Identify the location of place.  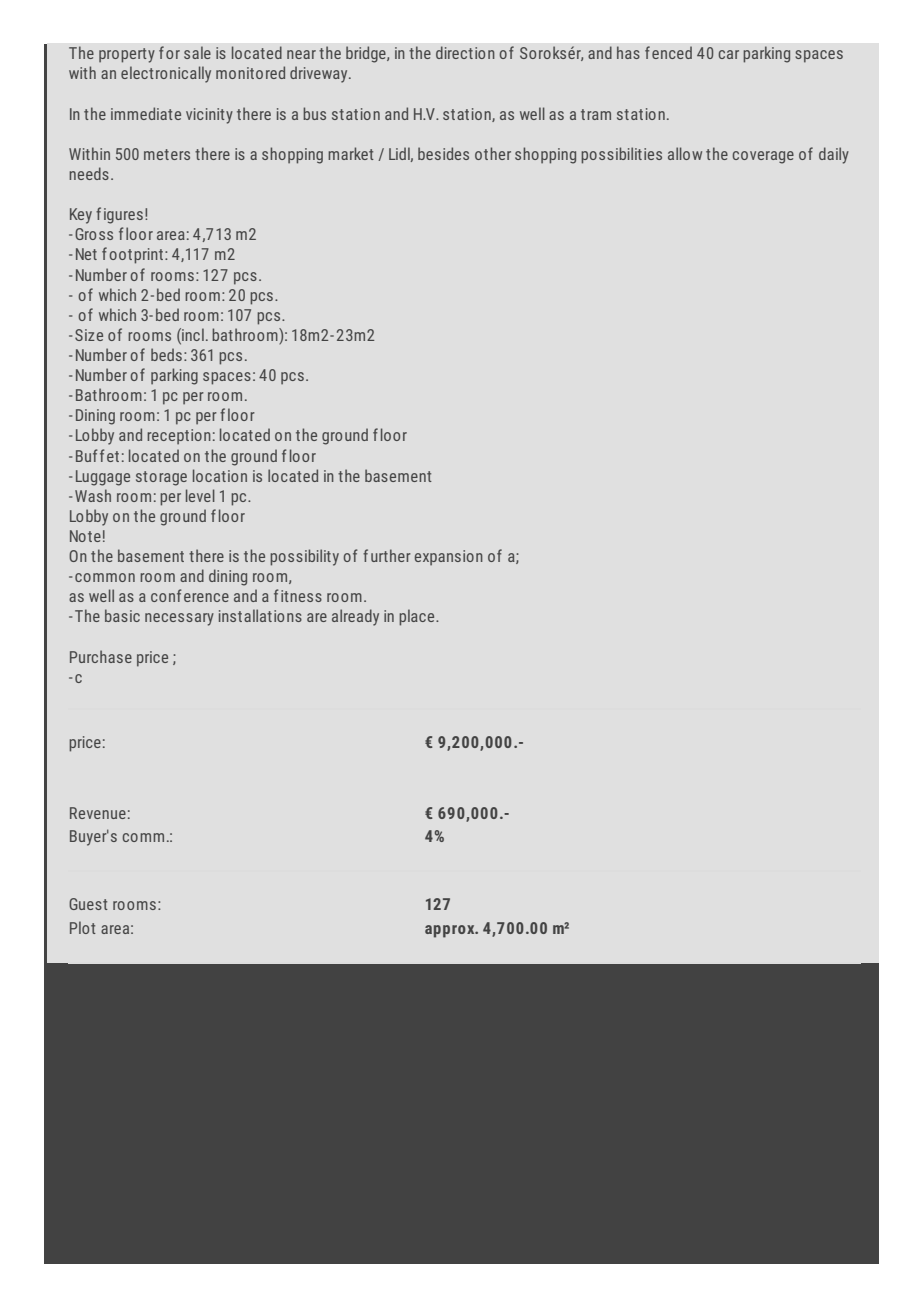
(418, 617).
